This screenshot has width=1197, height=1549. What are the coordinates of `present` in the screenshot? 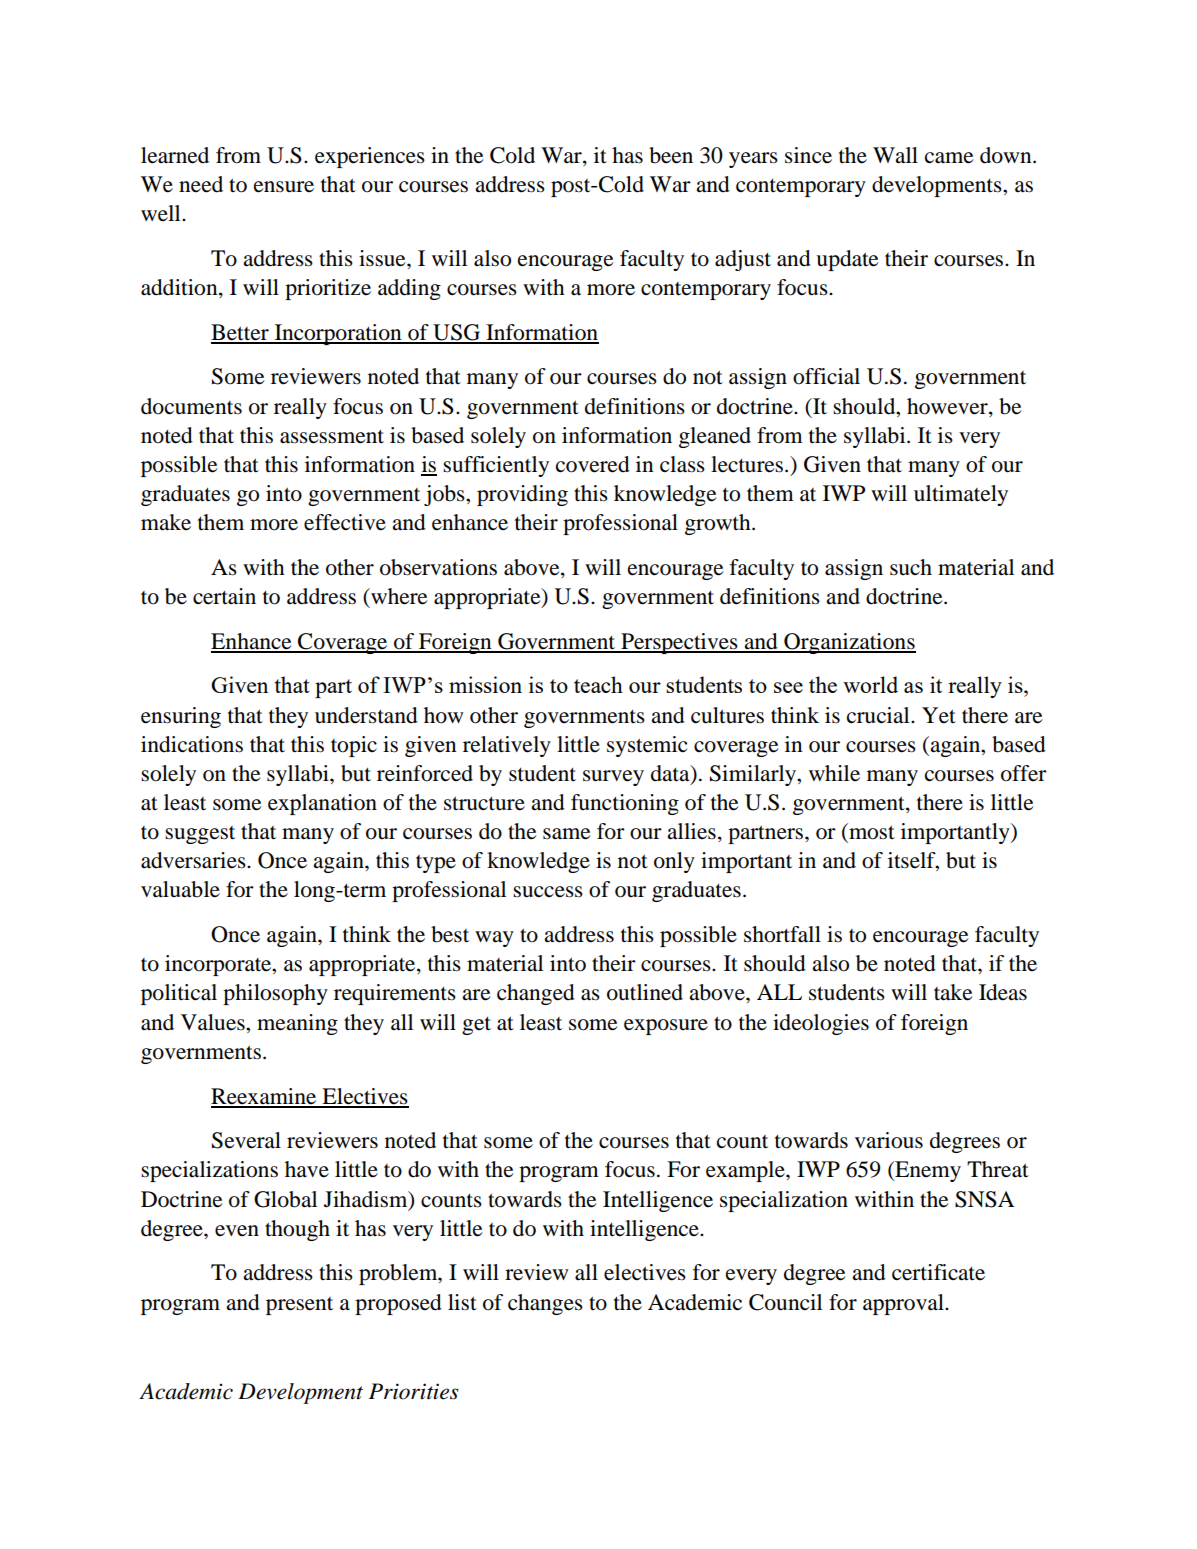 It's located at (299, 1306).
